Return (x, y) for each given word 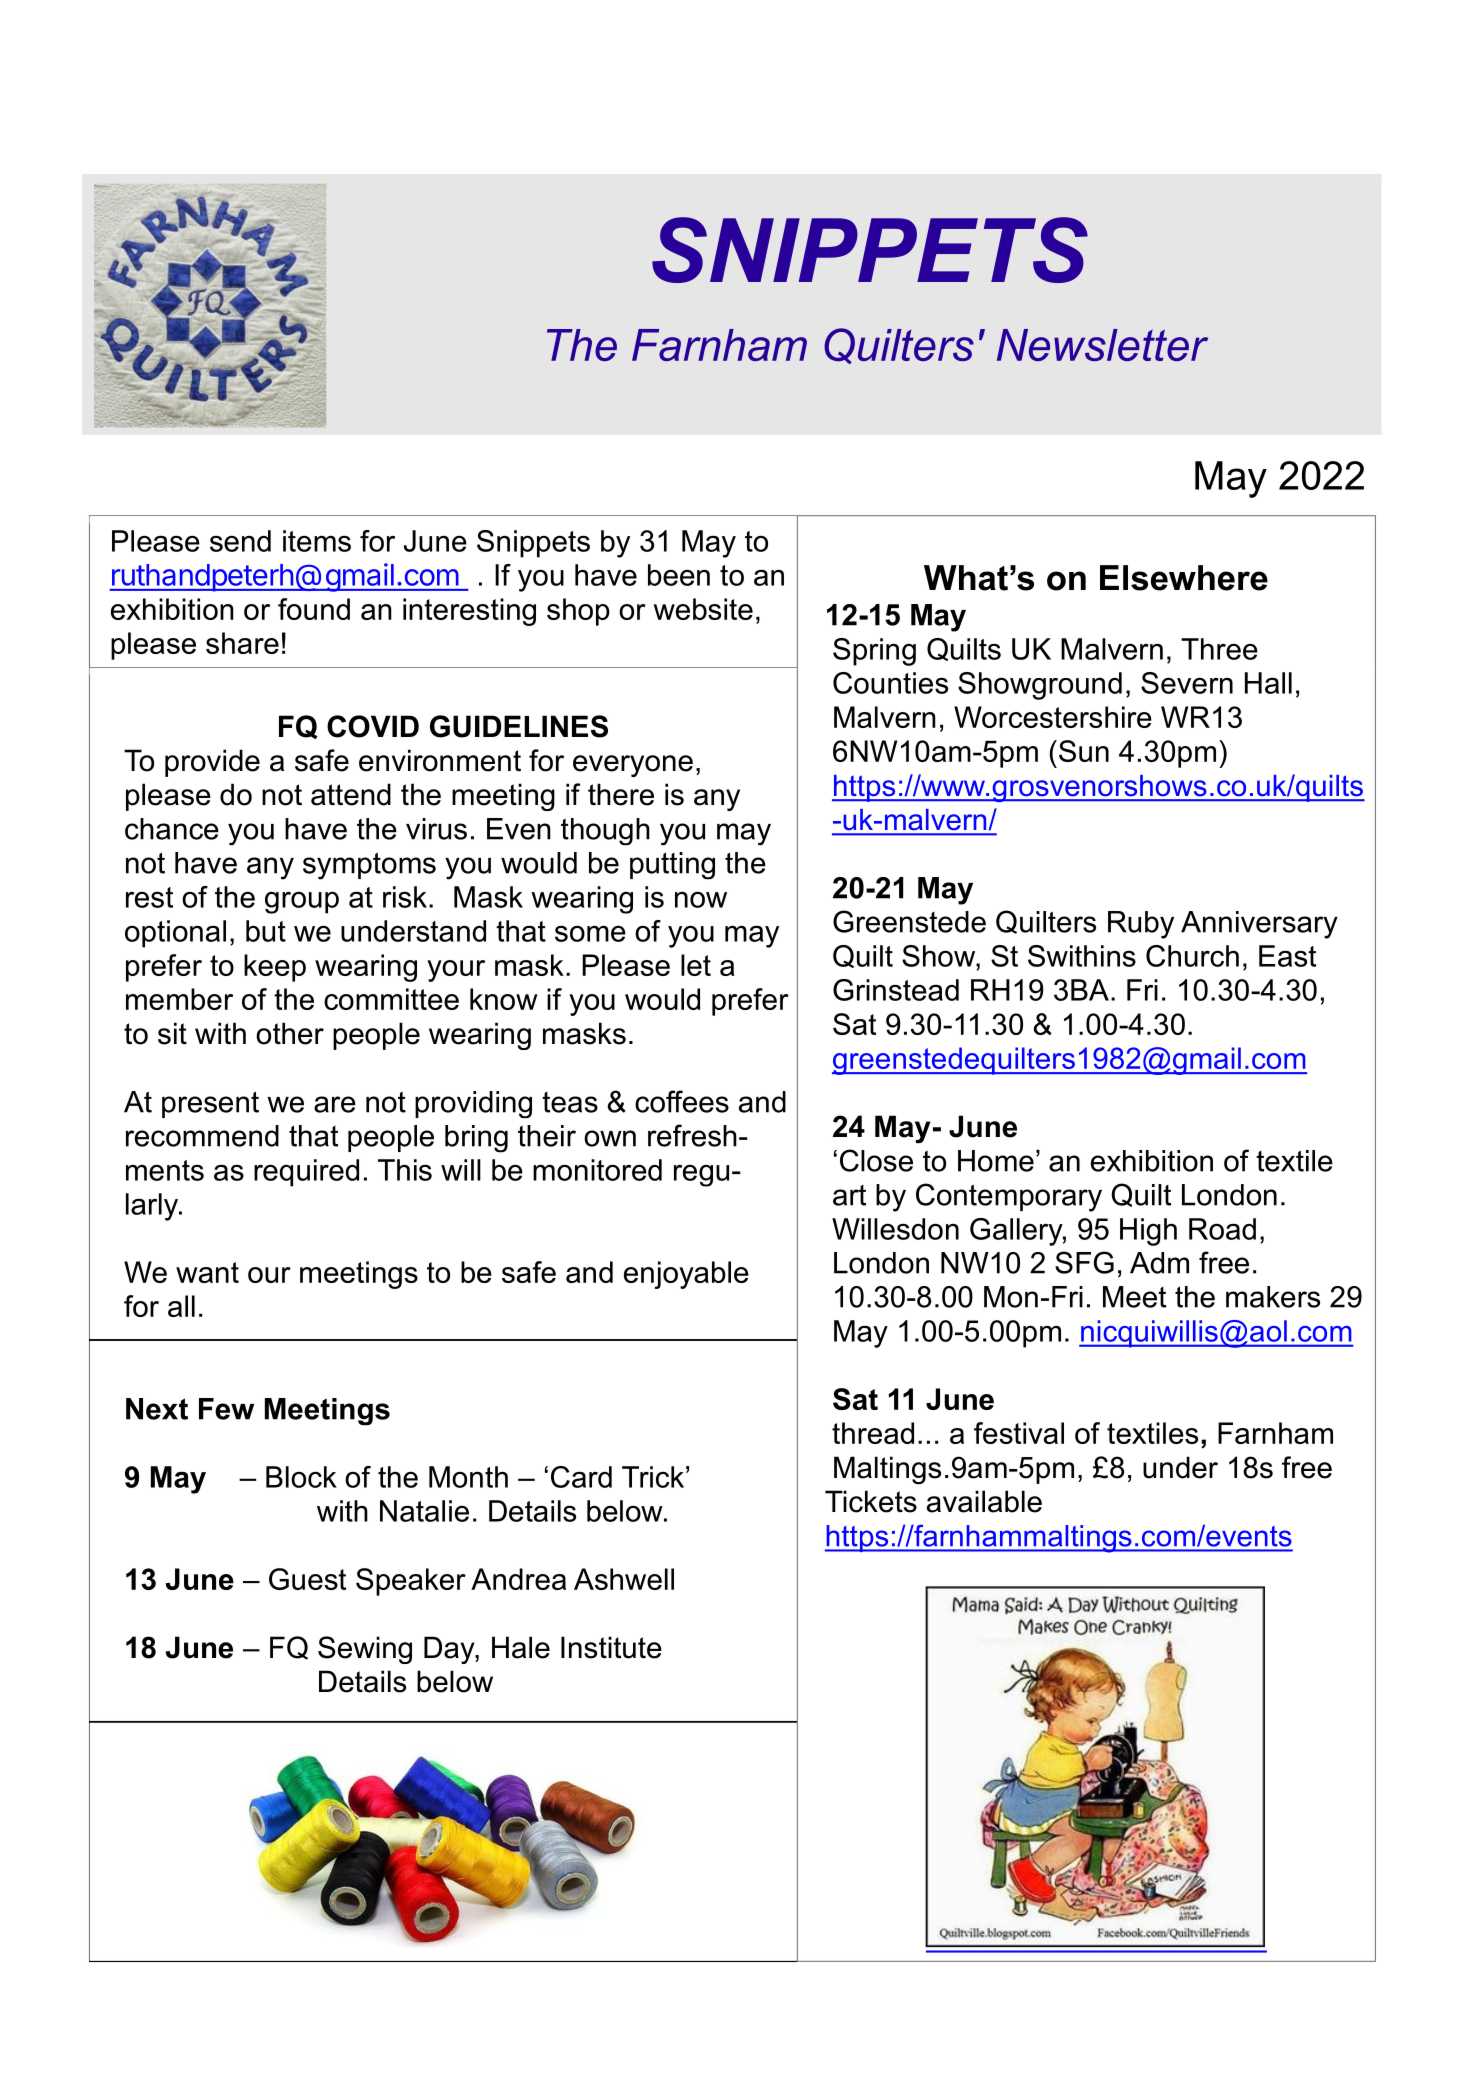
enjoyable (686, 1275)
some (590, 933)
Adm (1159, 1263)
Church (1192, 956)
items (317, 541)
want (207, 1272)
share (242, 643)
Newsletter (1102, 345)
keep (275, 968)
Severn (1187, 683)
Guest (307, 1579)
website (703, 609)
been (679, 575)
